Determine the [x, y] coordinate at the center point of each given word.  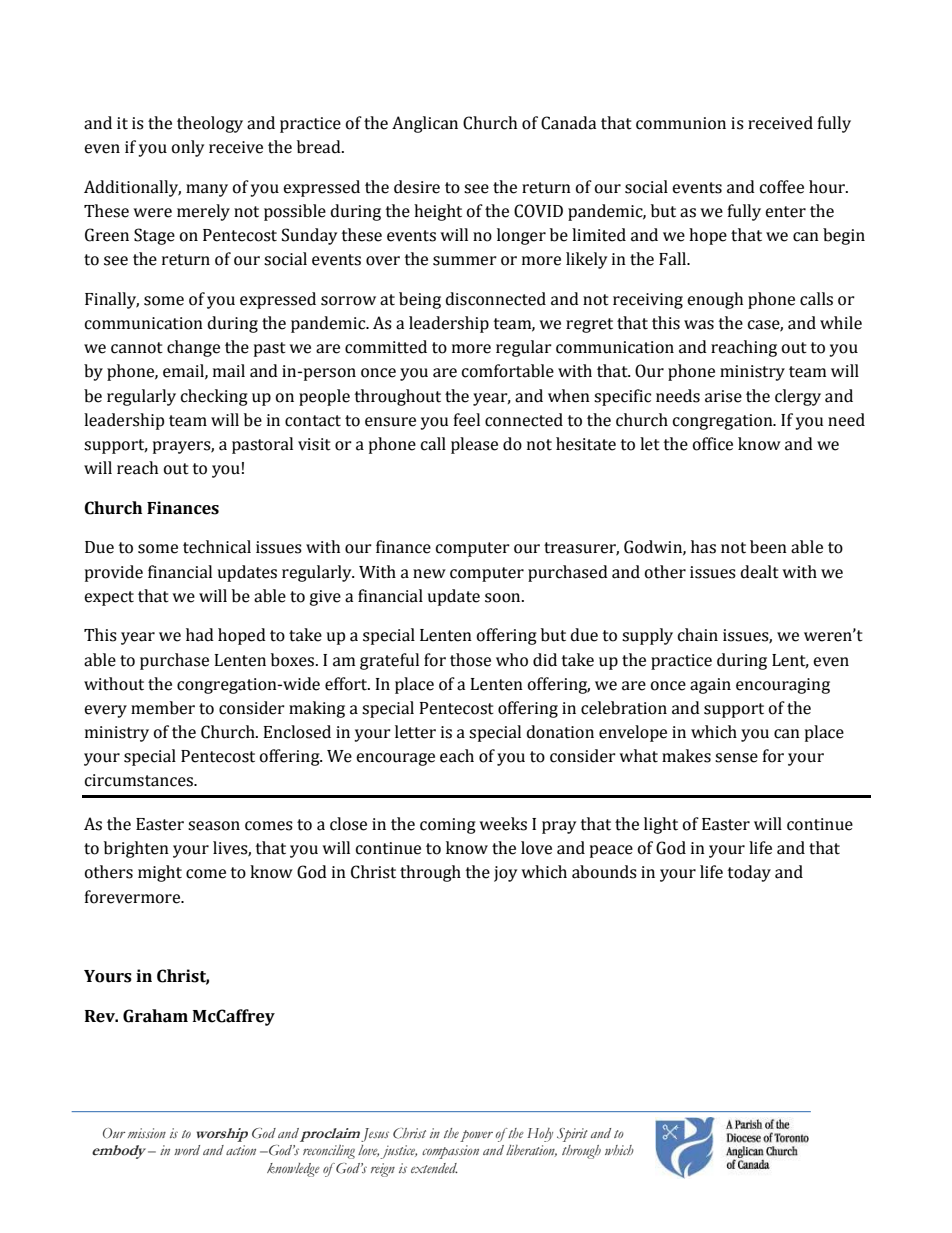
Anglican [425, 124]
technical [217, 547]
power [476, 1136]
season [214, 826]
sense [736, 758]
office [713, 444]
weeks [503, 824]
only [188, 148]
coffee [782, 187]
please [474, 445]
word [187, 1150]
